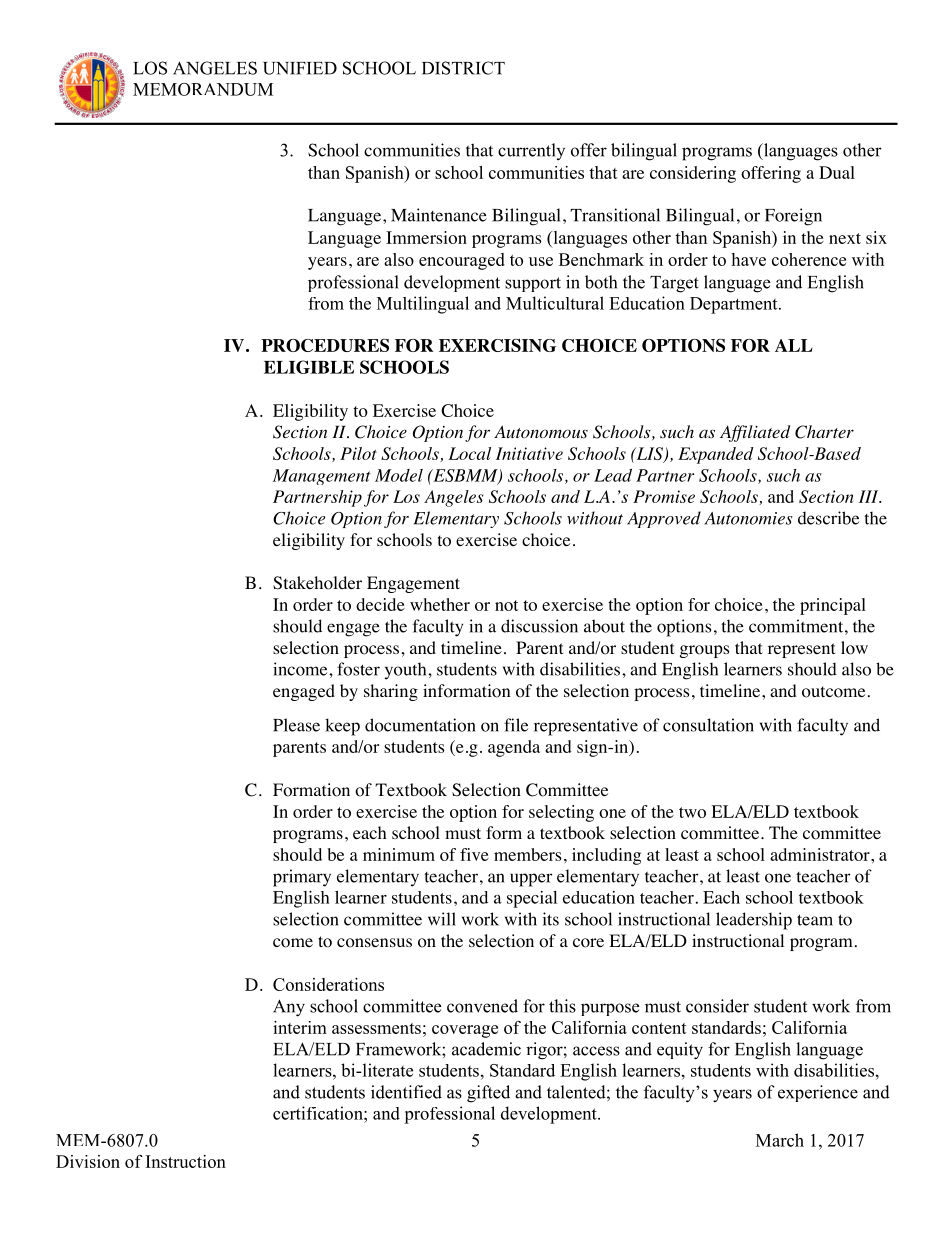 This screenshot has width=952, height=1233. What do you see at coordinates (469, 453) in the screenshot?
I see `Local` at bounding box center [469, 453].
